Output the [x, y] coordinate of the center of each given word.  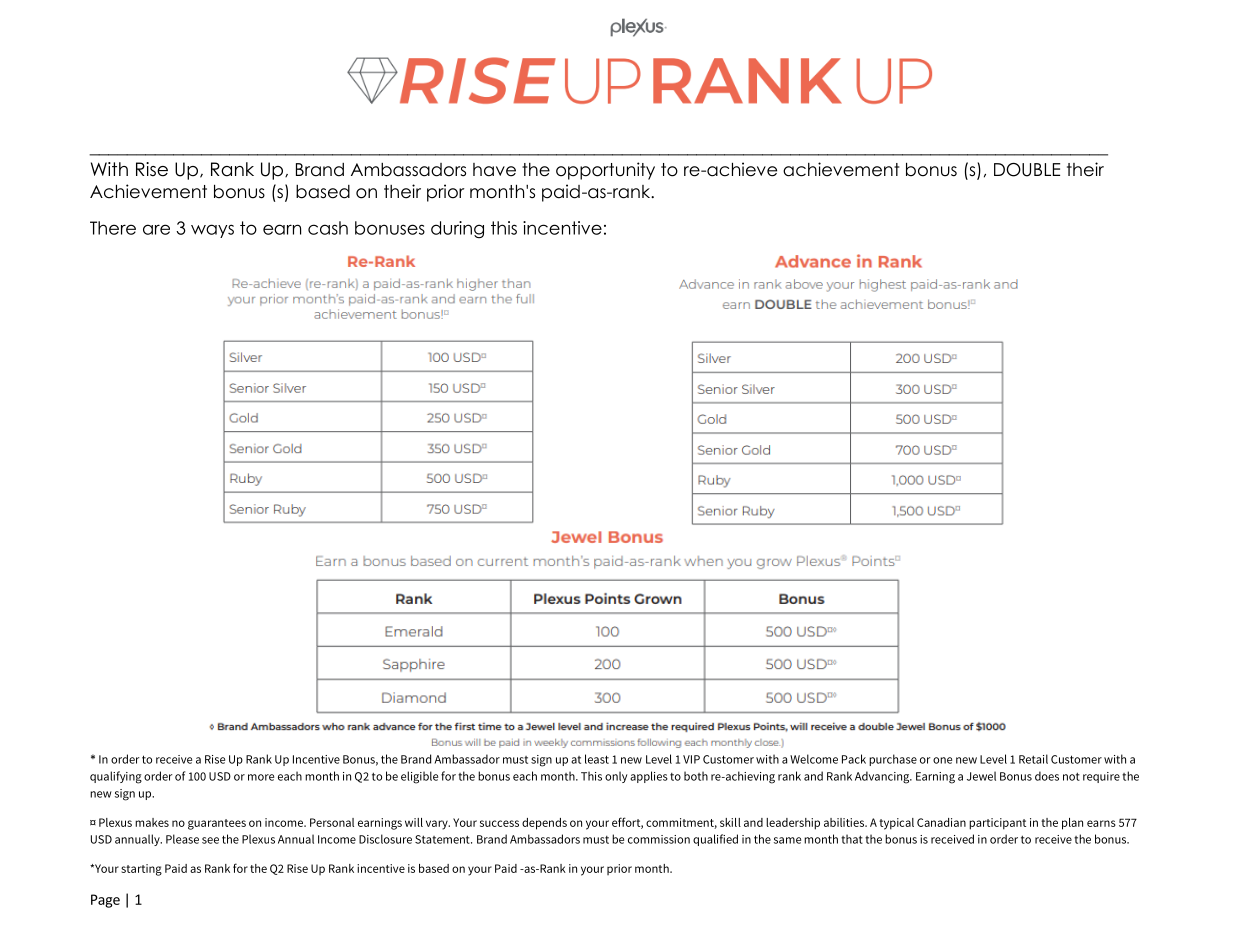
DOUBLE [1027, 170]
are [156, 229]
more [261, 777]
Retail [1033, 759]
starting [141, 870]
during [457, 230]
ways [212, 231]
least [597, 759]
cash [328, 228]
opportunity [605, 171]
